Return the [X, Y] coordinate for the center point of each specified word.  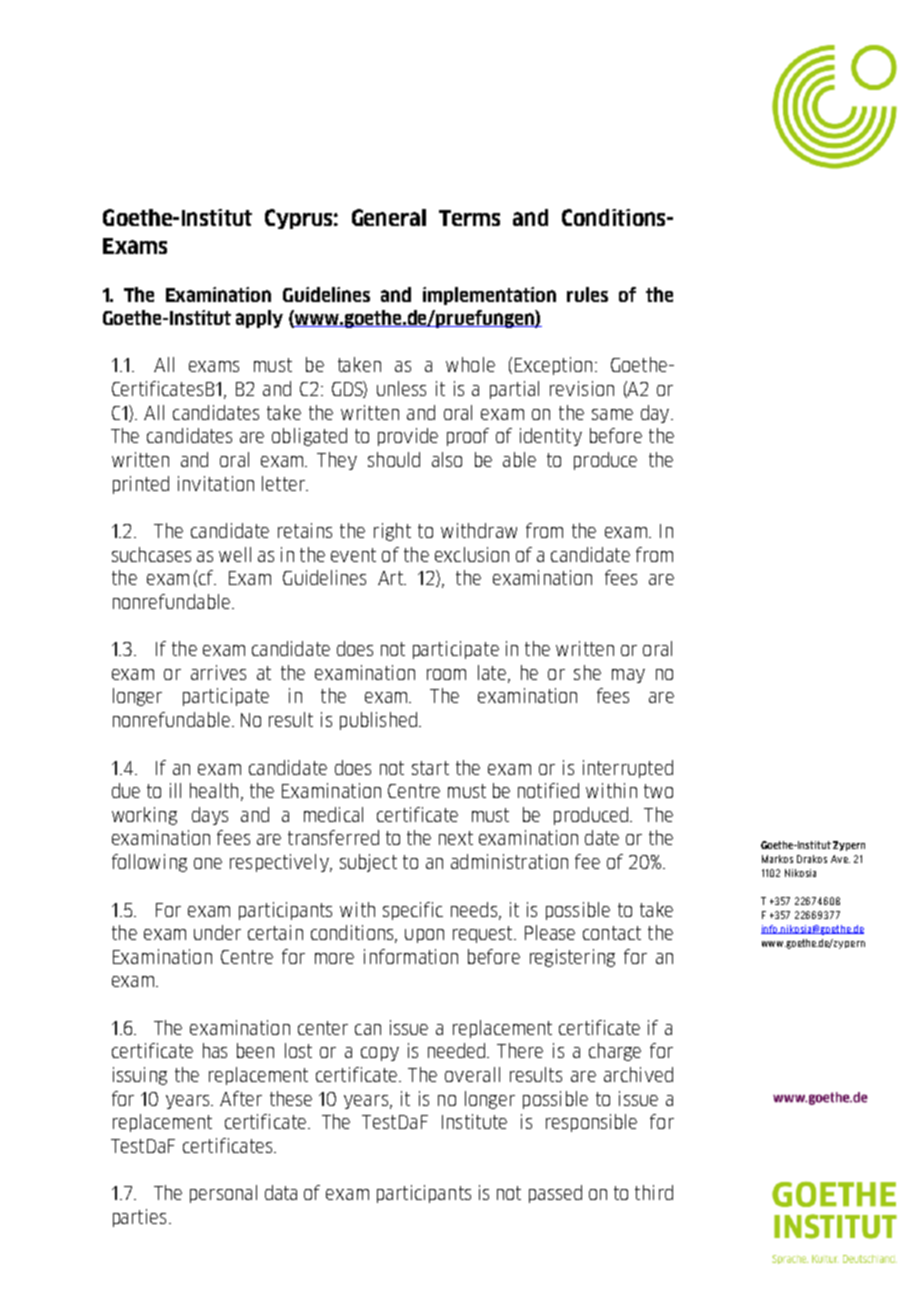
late [492, 672]
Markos [777, 859]
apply [259, 319]
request [484, 934]
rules [587, 294]
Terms [469, 218]
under [217, 932]
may [628, 676]
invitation [216, 483]
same [612, 414]
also [447, 459]
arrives [218, 672]
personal [223, 1194]
